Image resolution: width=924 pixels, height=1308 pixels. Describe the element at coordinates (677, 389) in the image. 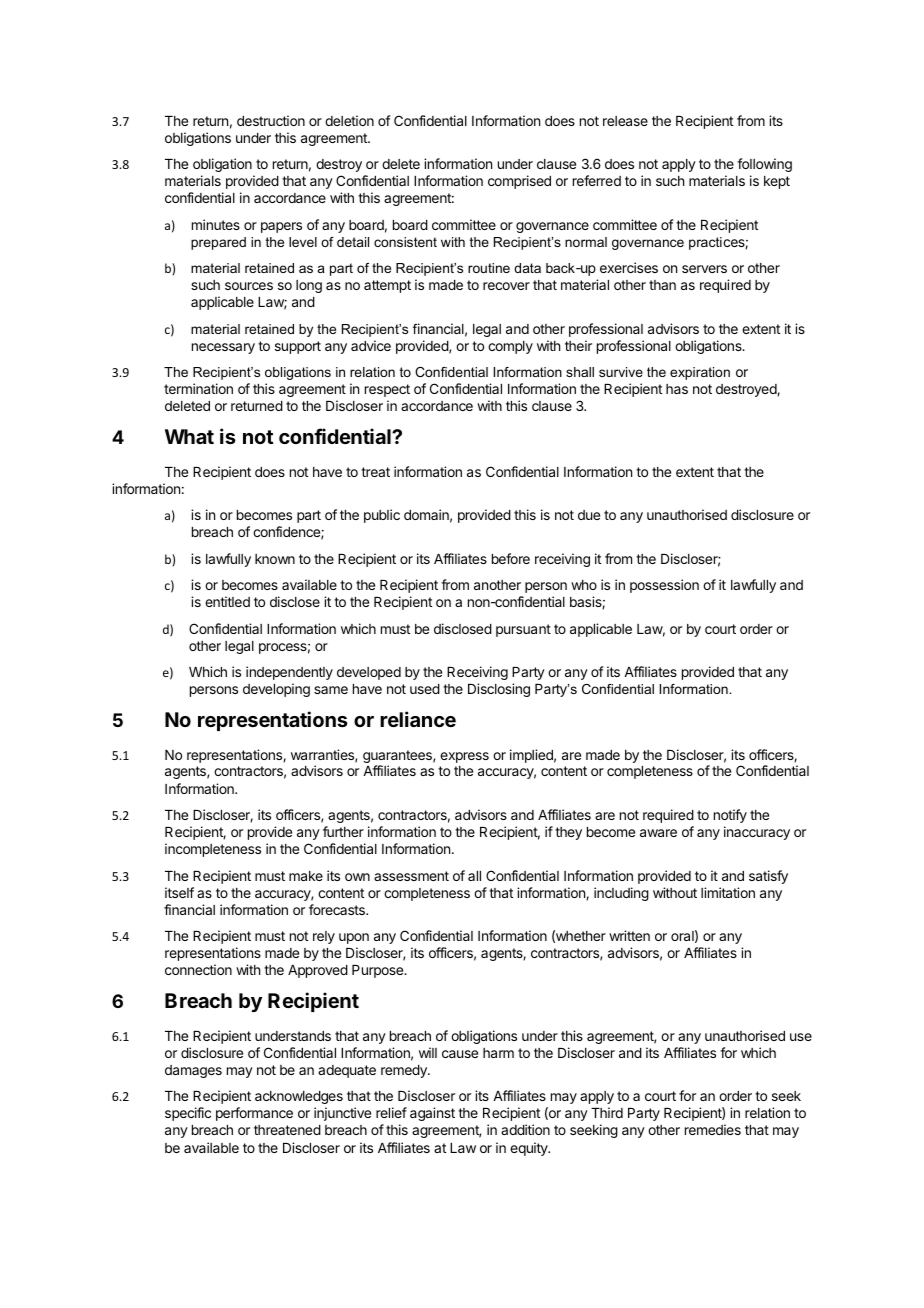

I see `has` at that location.
